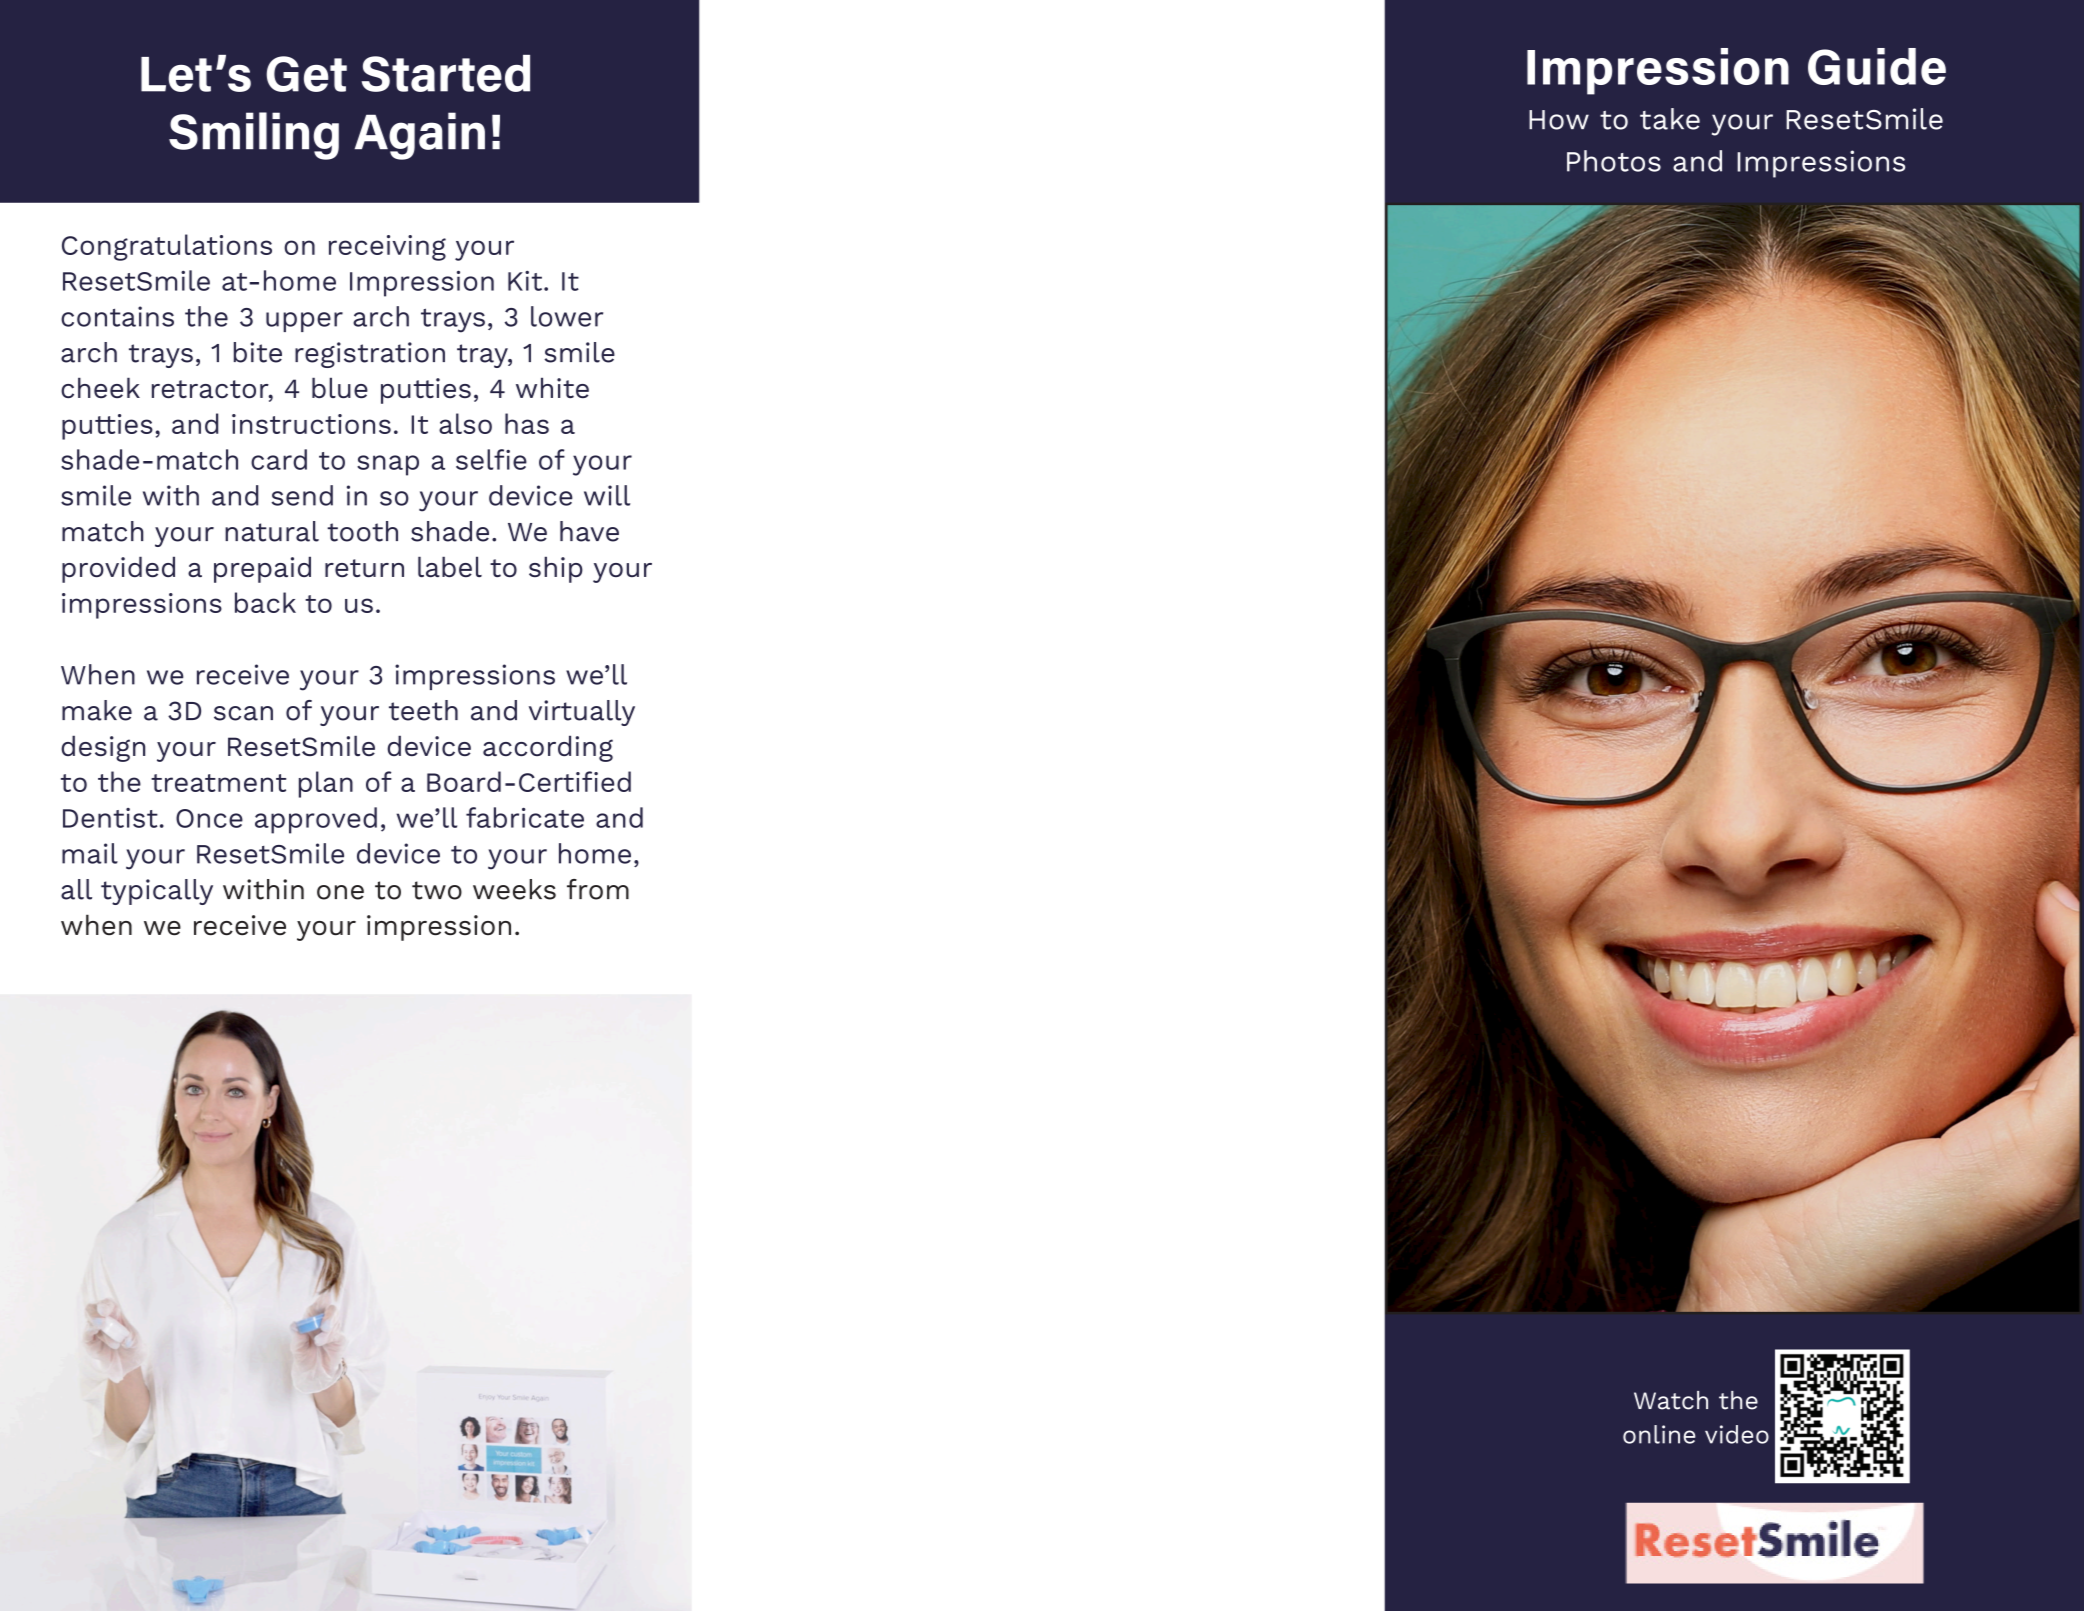 The image size is (2084, 1611). Describe the element at coordinates (582, 713) in the document. I see `virtually` at that location.
